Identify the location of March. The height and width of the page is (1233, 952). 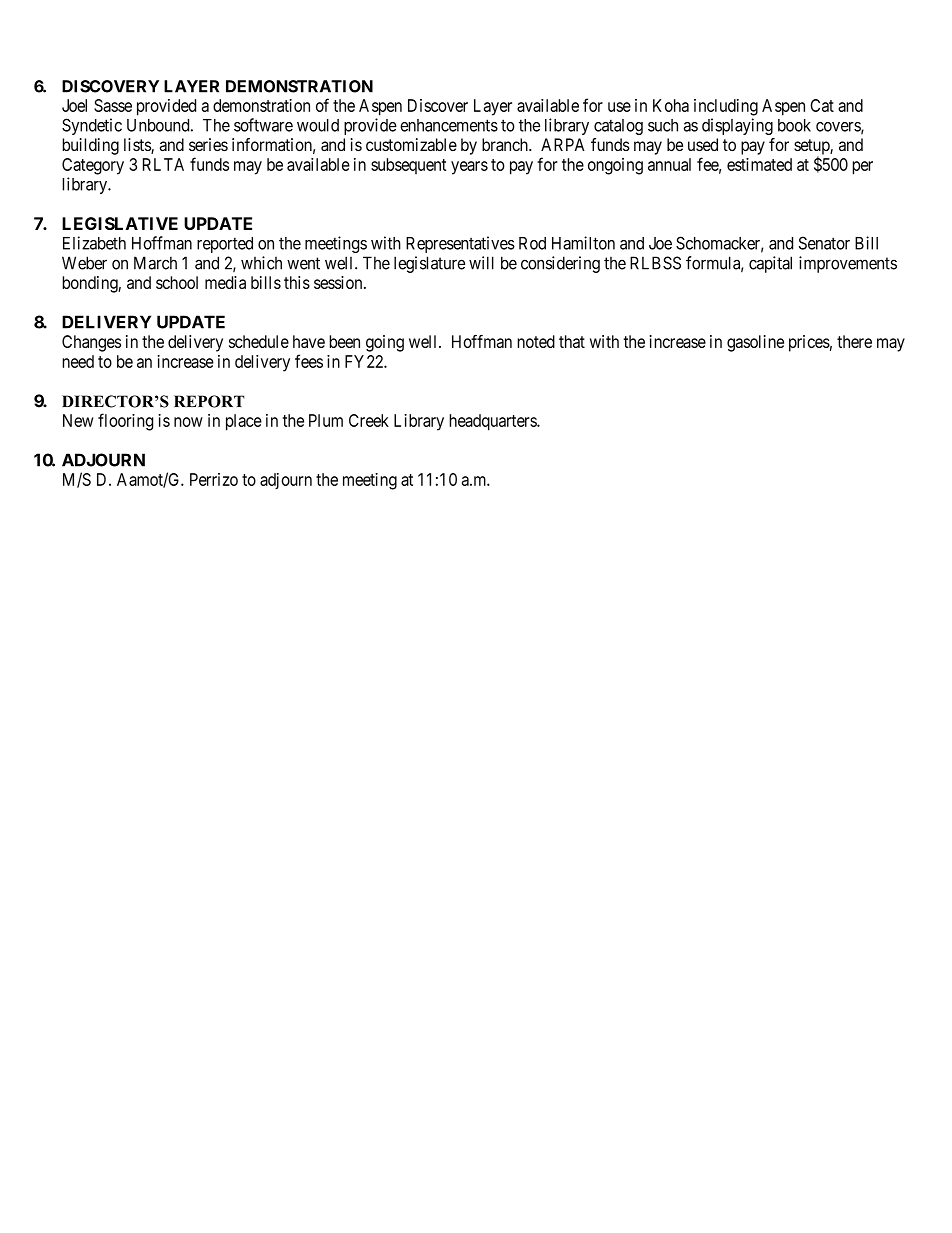
(155, 263).
